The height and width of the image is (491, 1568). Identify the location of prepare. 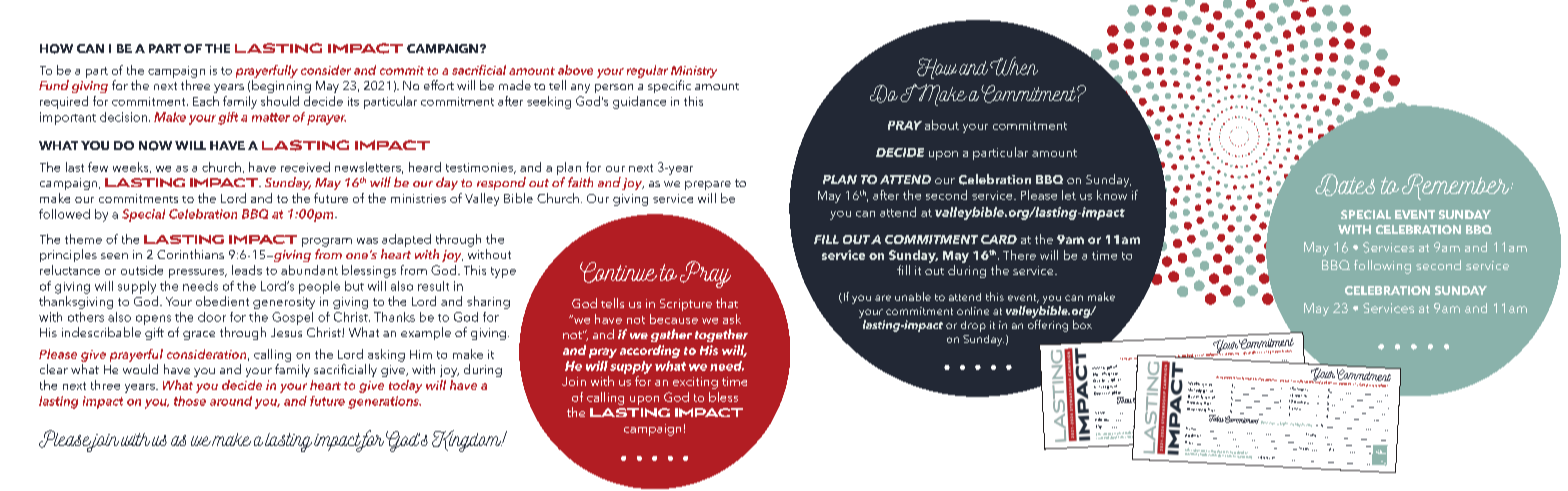
(708, 185).
